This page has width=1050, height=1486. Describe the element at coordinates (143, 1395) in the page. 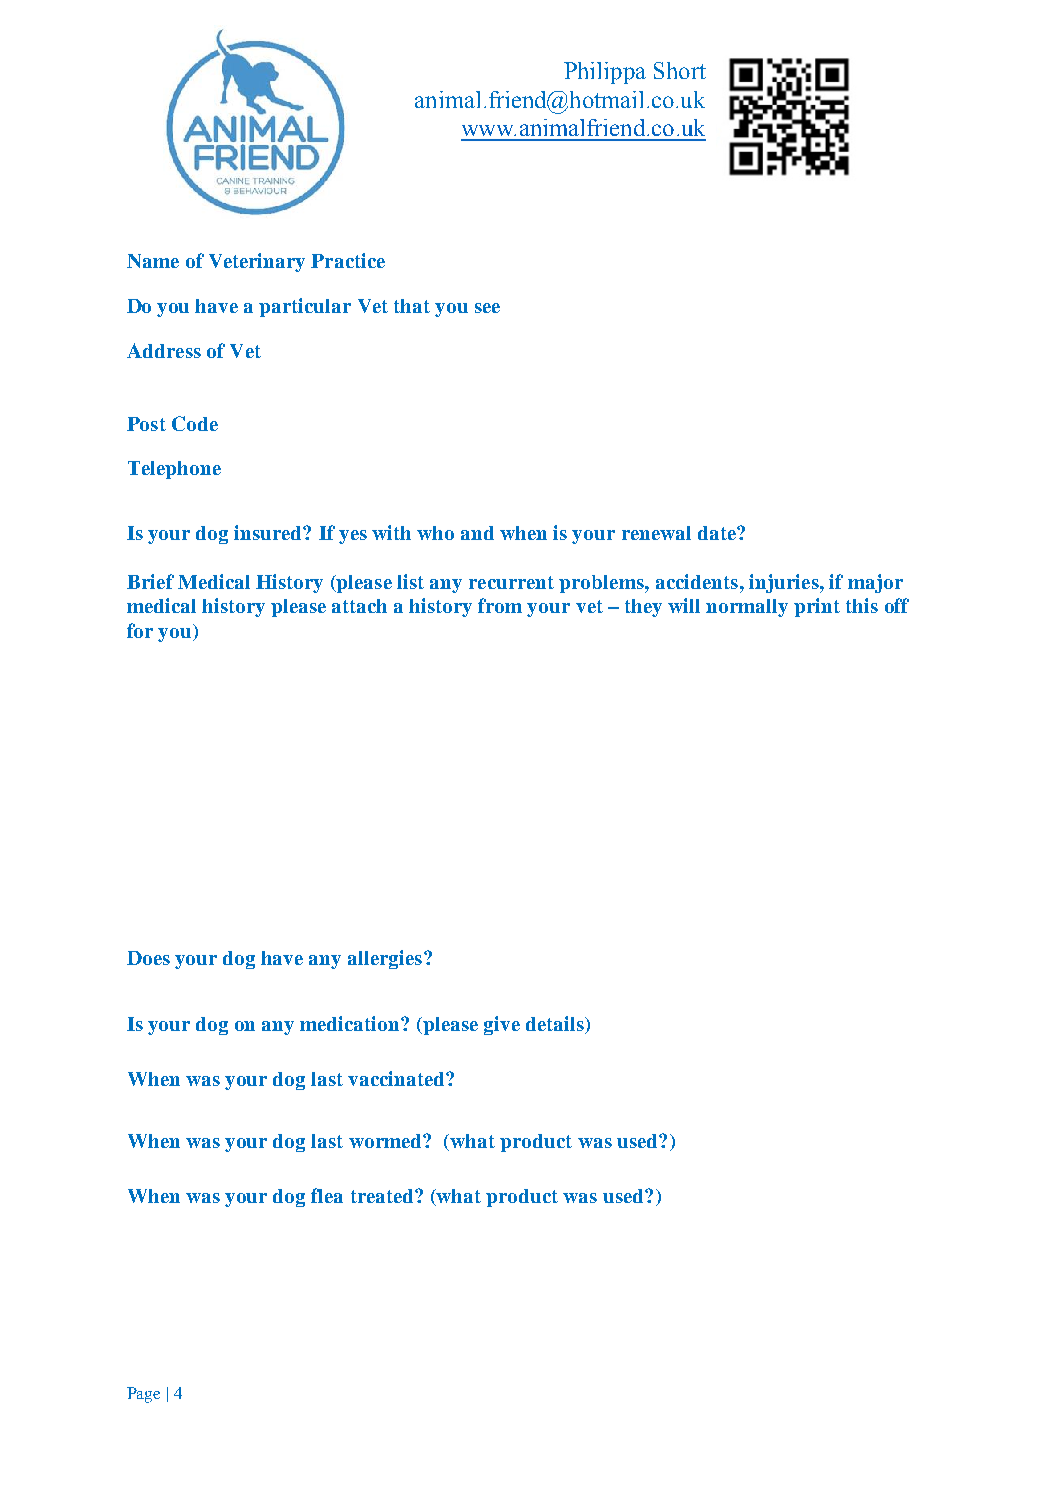

I see `Page` at that location.
